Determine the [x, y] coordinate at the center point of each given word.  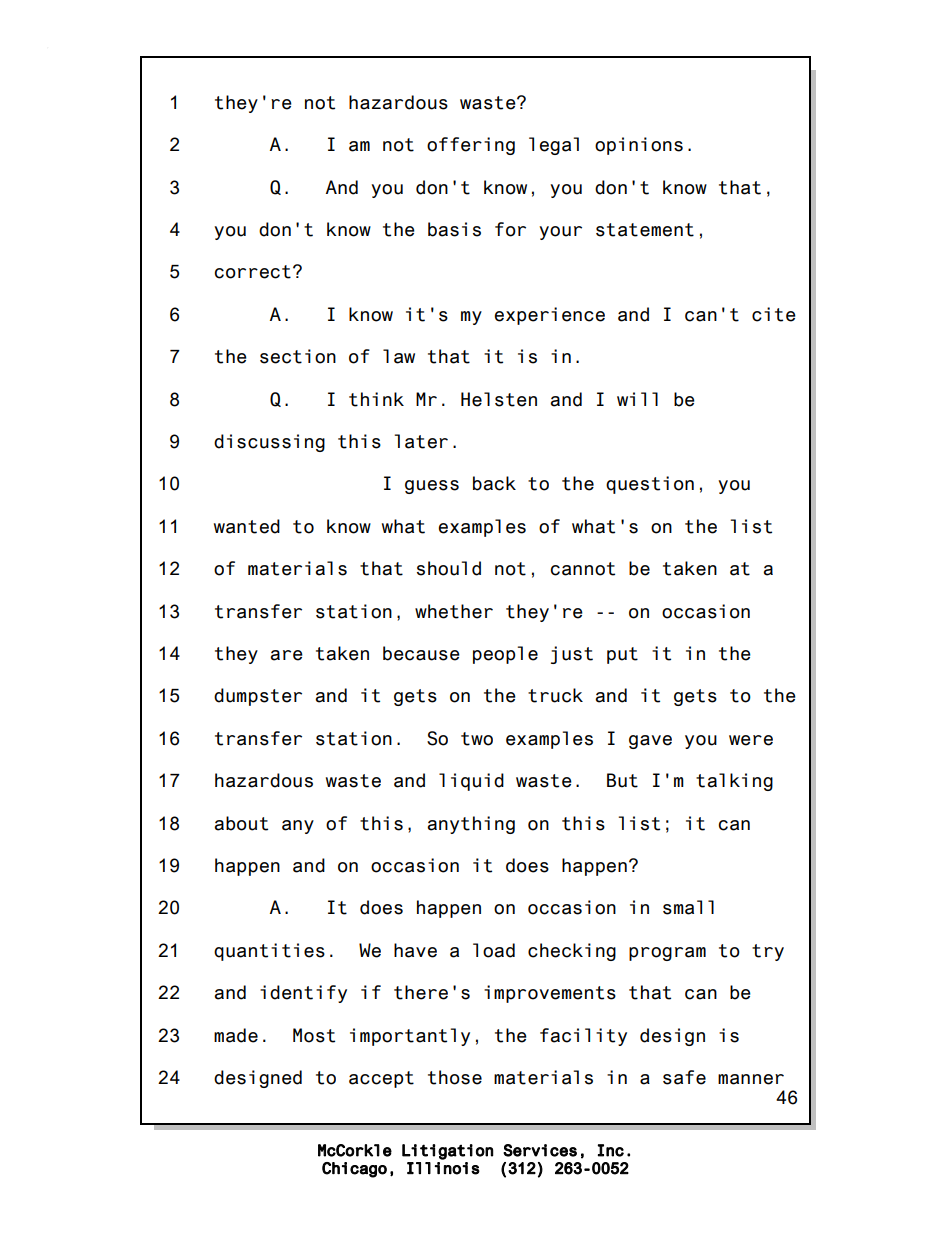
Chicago [354, 1170]
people [505, 655]
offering [471, 146]
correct [252, 272]
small [688, 907]
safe [684, 1077]
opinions [639, 146]
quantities [269, 952]
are [286, 655]
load [494, 950]
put [622, 655]
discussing [269, 443]
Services [540, 1150]
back [494, 483]
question [650, 485]
